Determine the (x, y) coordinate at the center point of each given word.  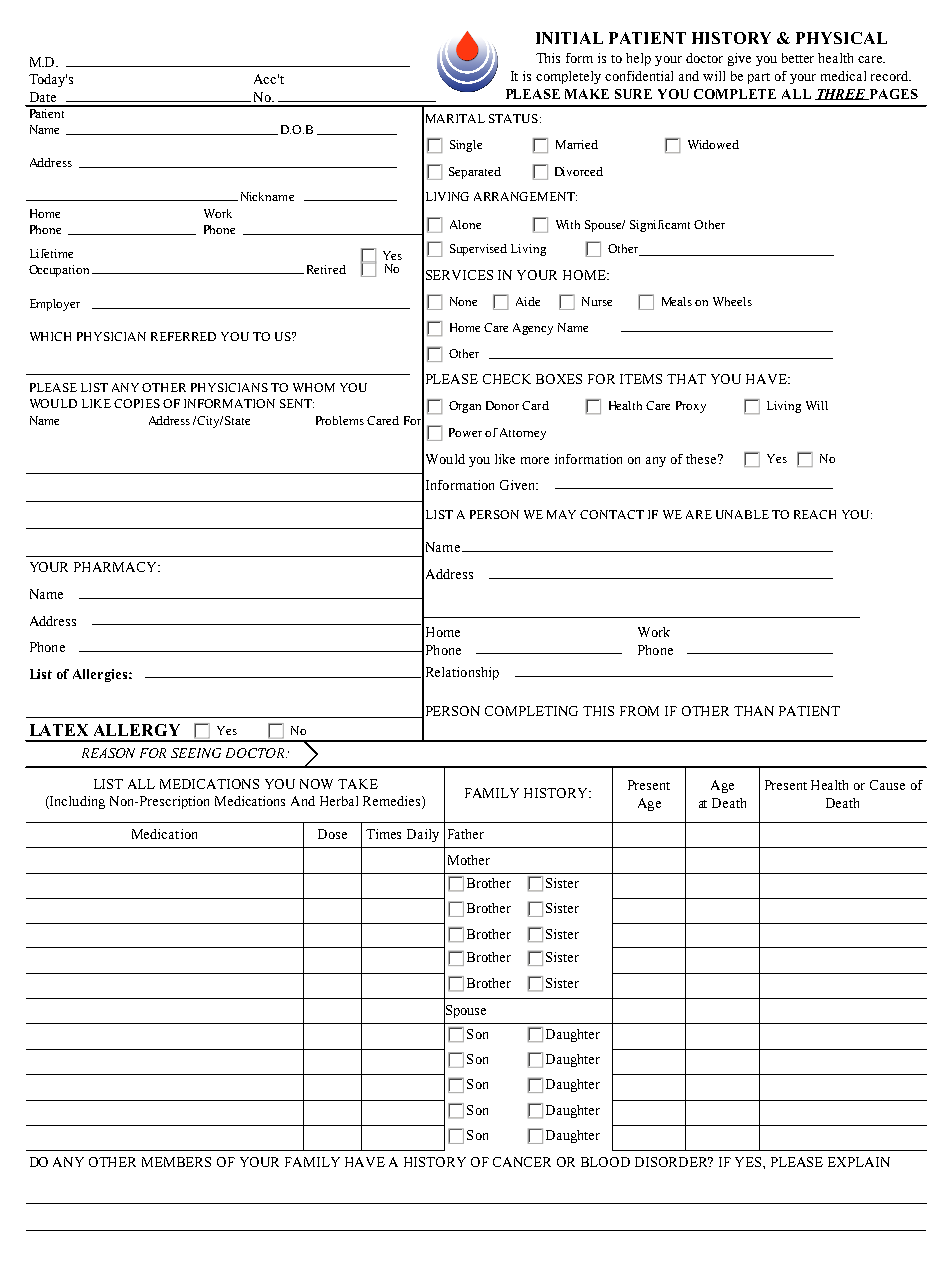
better (798, 58)
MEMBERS (176, 1162)
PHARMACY (116, 567)
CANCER (522, 1162)
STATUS (513, 118)
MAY (561, 514)
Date (43, 97)
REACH (815, 514)
